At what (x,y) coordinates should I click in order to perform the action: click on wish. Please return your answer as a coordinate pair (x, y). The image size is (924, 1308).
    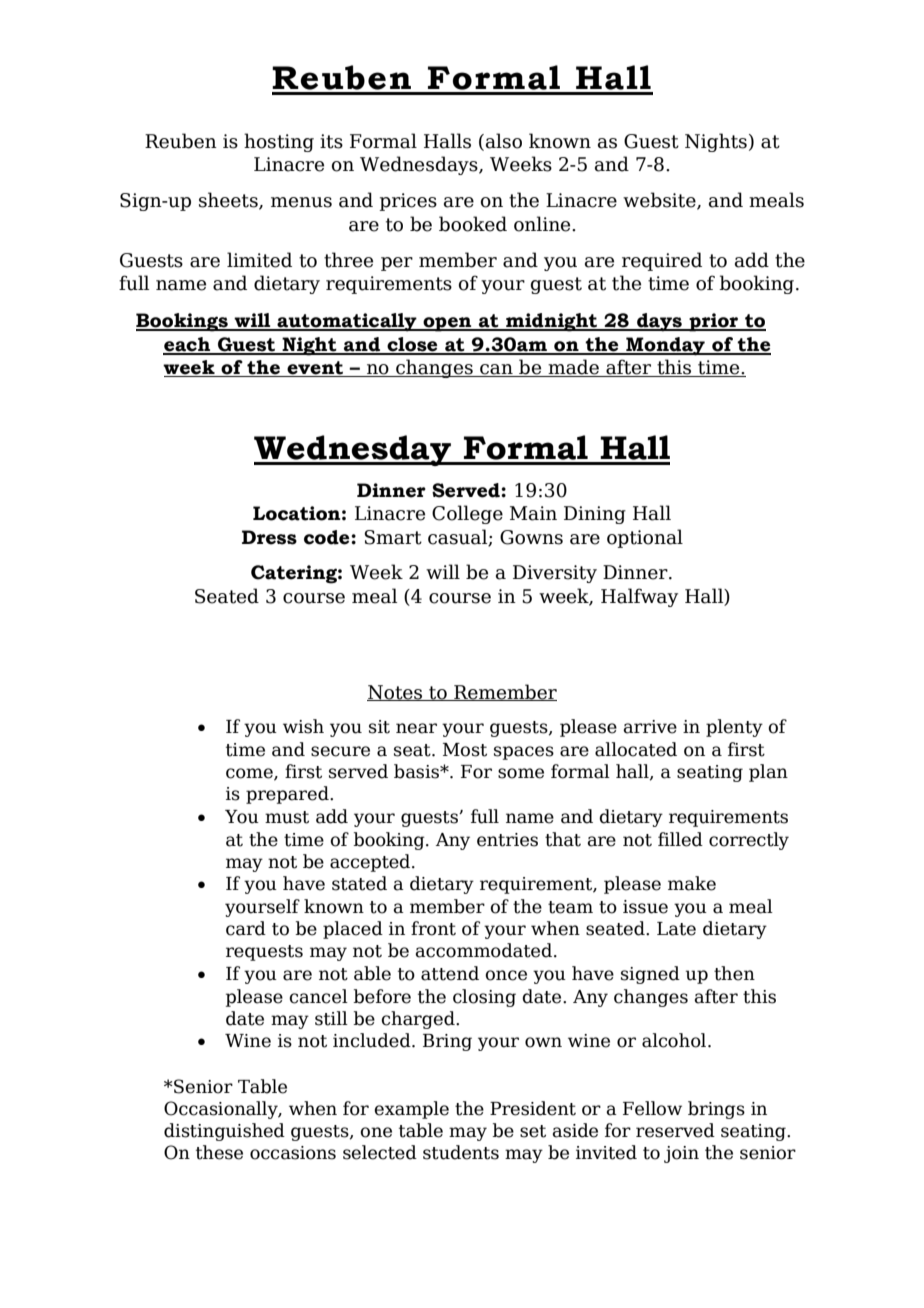
    Looking at the image, I should click on (303, 726).
